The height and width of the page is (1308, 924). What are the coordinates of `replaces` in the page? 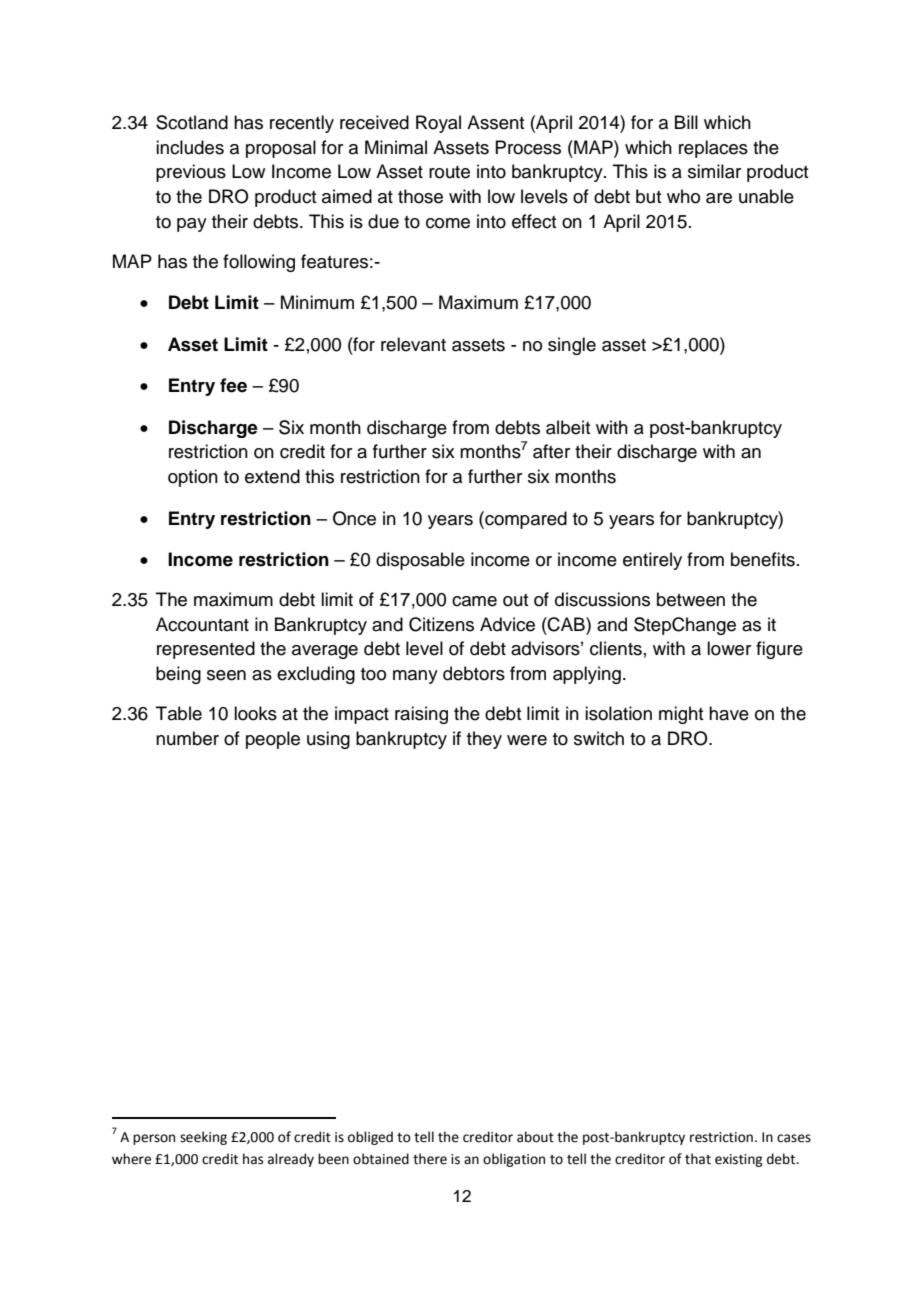 It's located at (713, 149).
